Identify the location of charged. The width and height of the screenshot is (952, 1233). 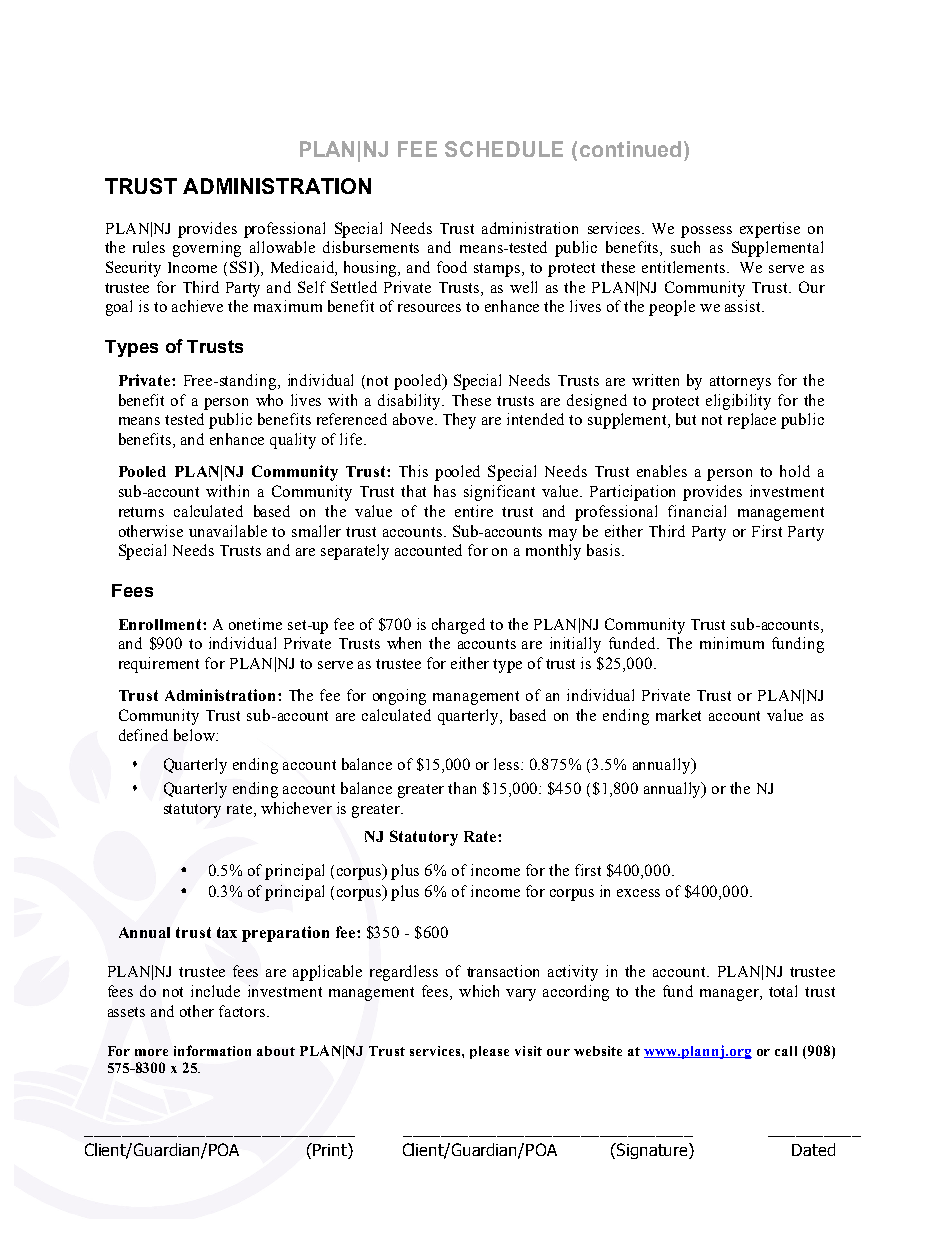
(458, 626).
